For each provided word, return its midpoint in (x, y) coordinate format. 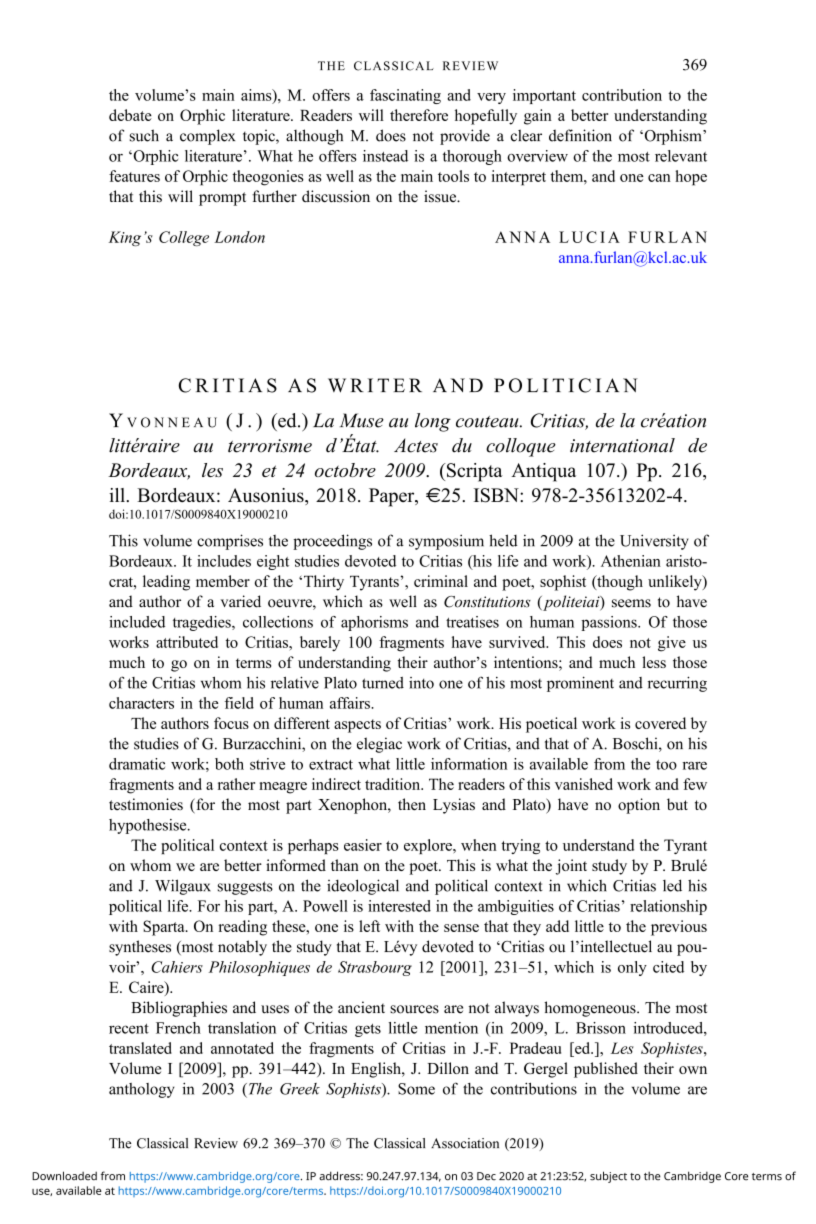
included (137, 622)
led (672, 885)
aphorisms (374, 623)
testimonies (146, 804)
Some (416, 1089)
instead (385, 156)
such (144, 135)
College (184, 238)
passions (610, 623)
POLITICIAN (566, 385)
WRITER (375, 385)
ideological (363, 887)
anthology (142, 1090)
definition (580, 135)
